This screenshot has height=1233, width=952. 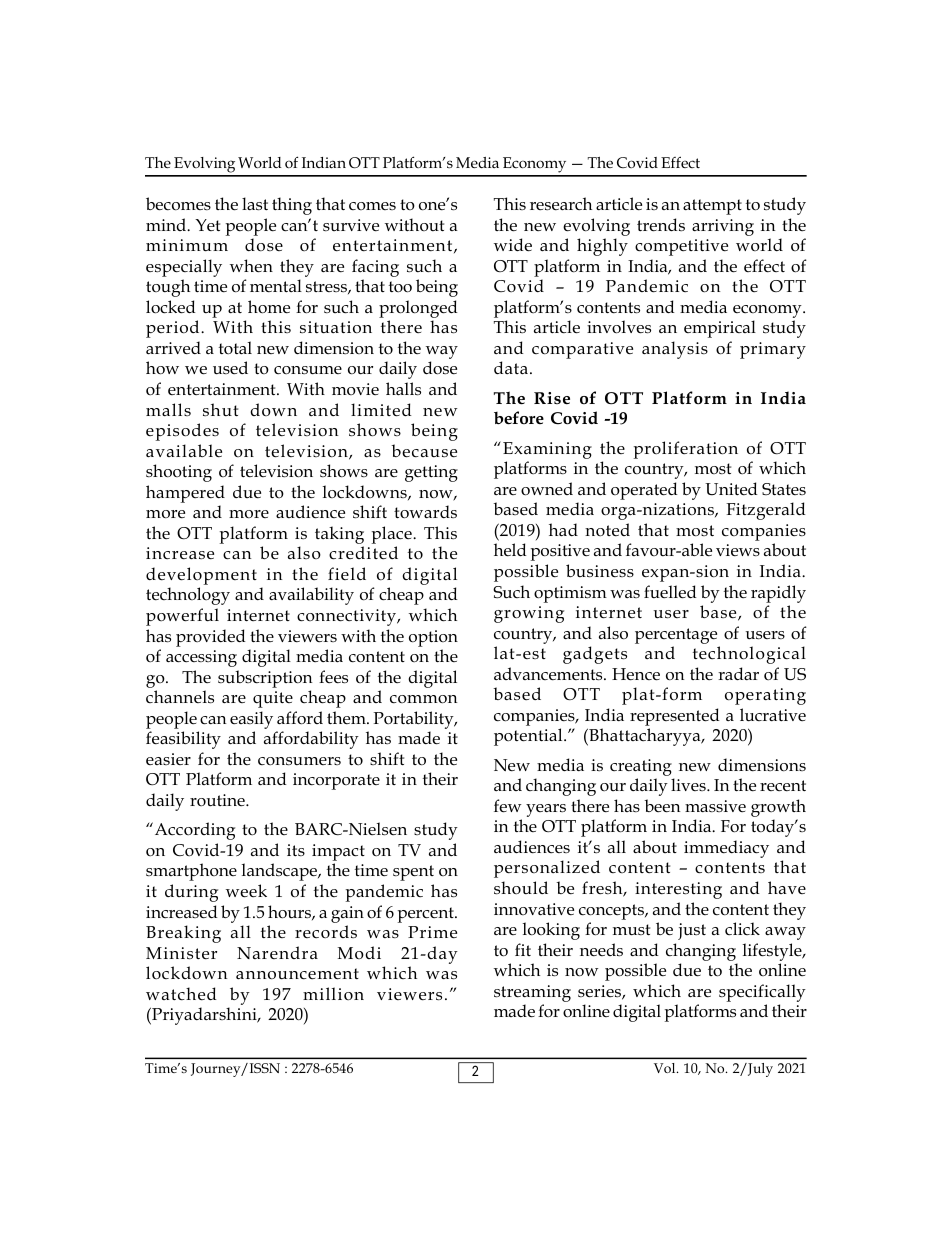 I want to click on development, so click(x=201, y=577).
